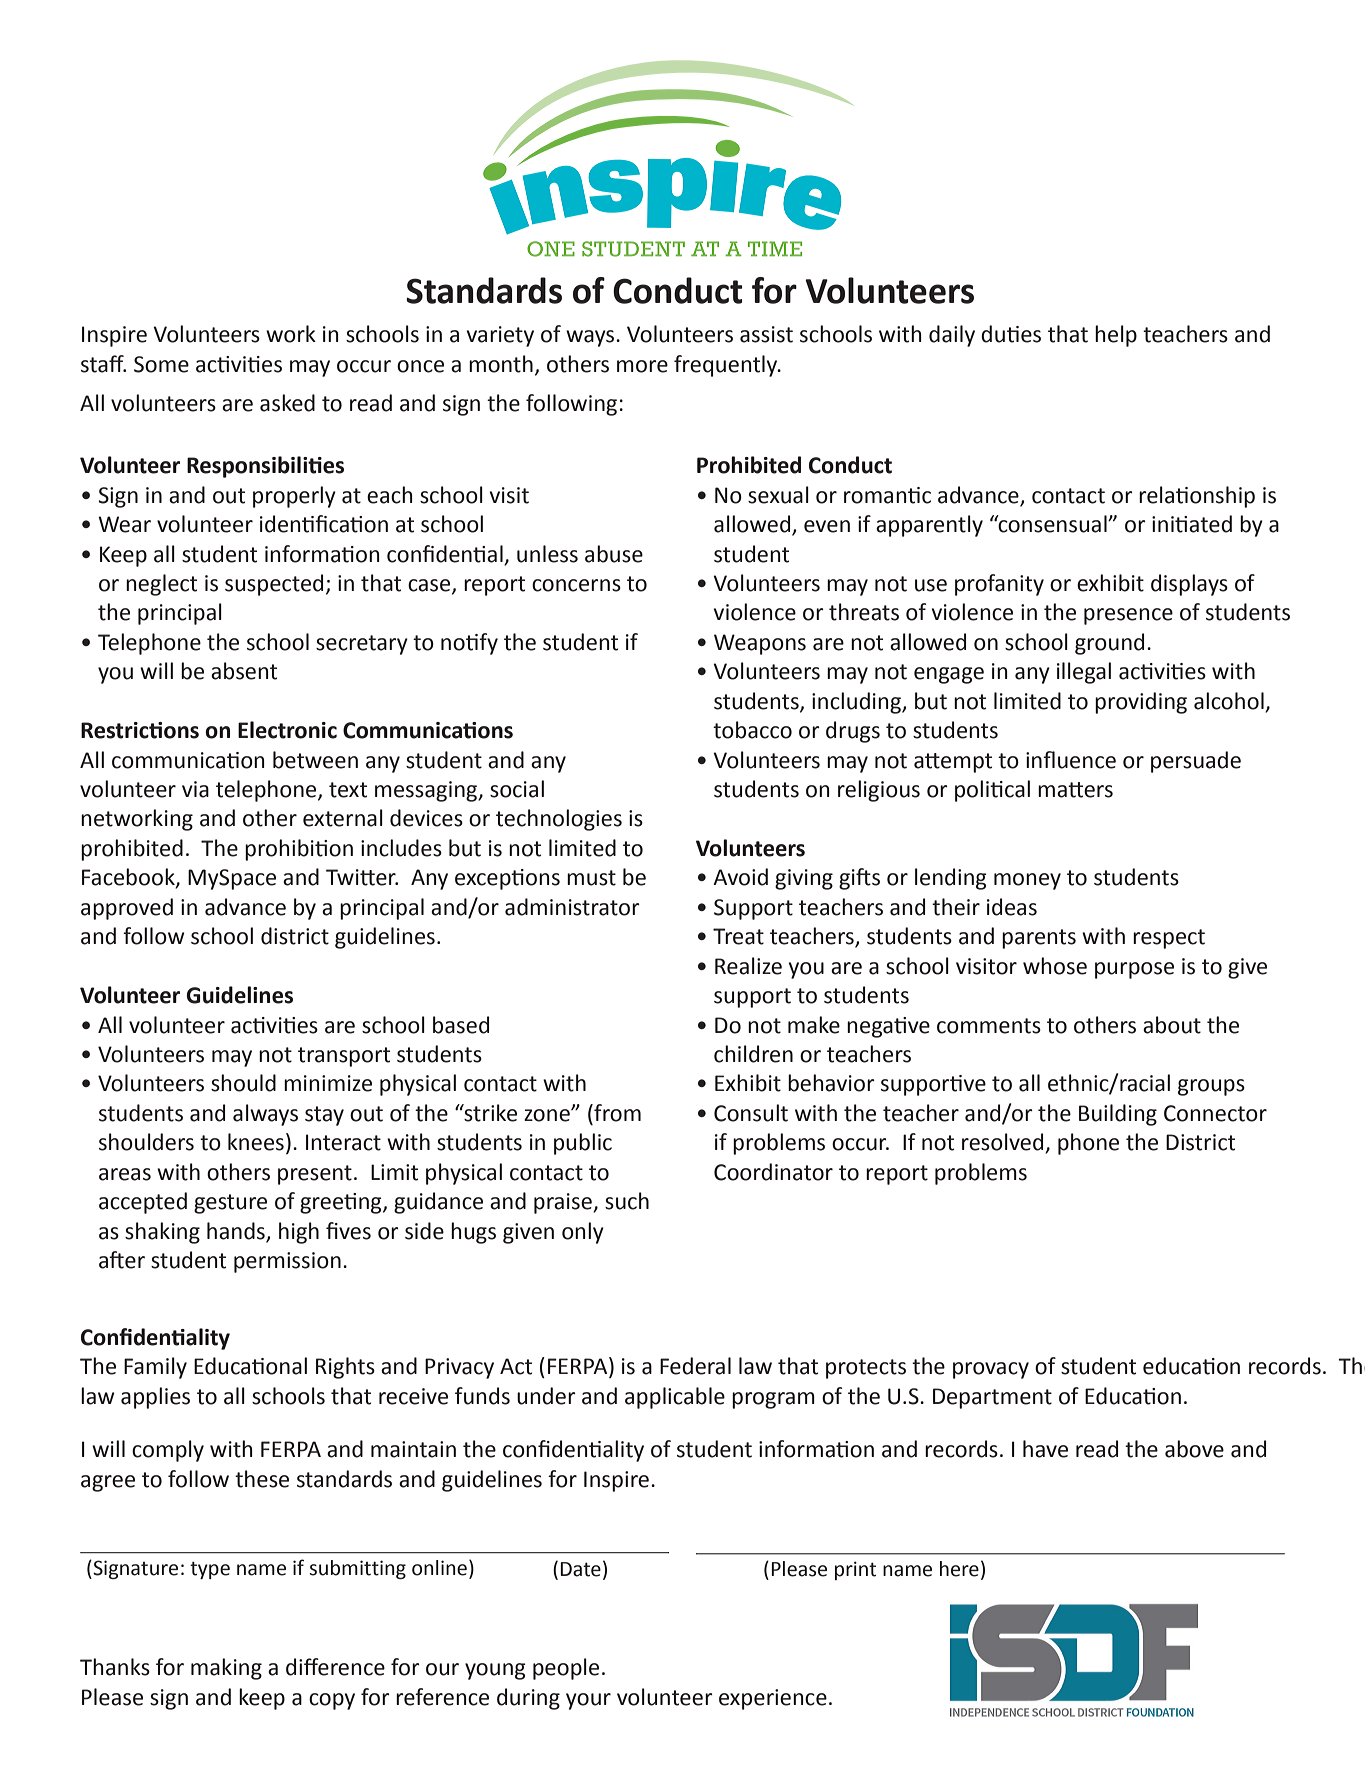 This screenshot has height=1766, width=1365. Describe the element at coordinates (195, 789) in the screenshot. I see `via` at that location.
